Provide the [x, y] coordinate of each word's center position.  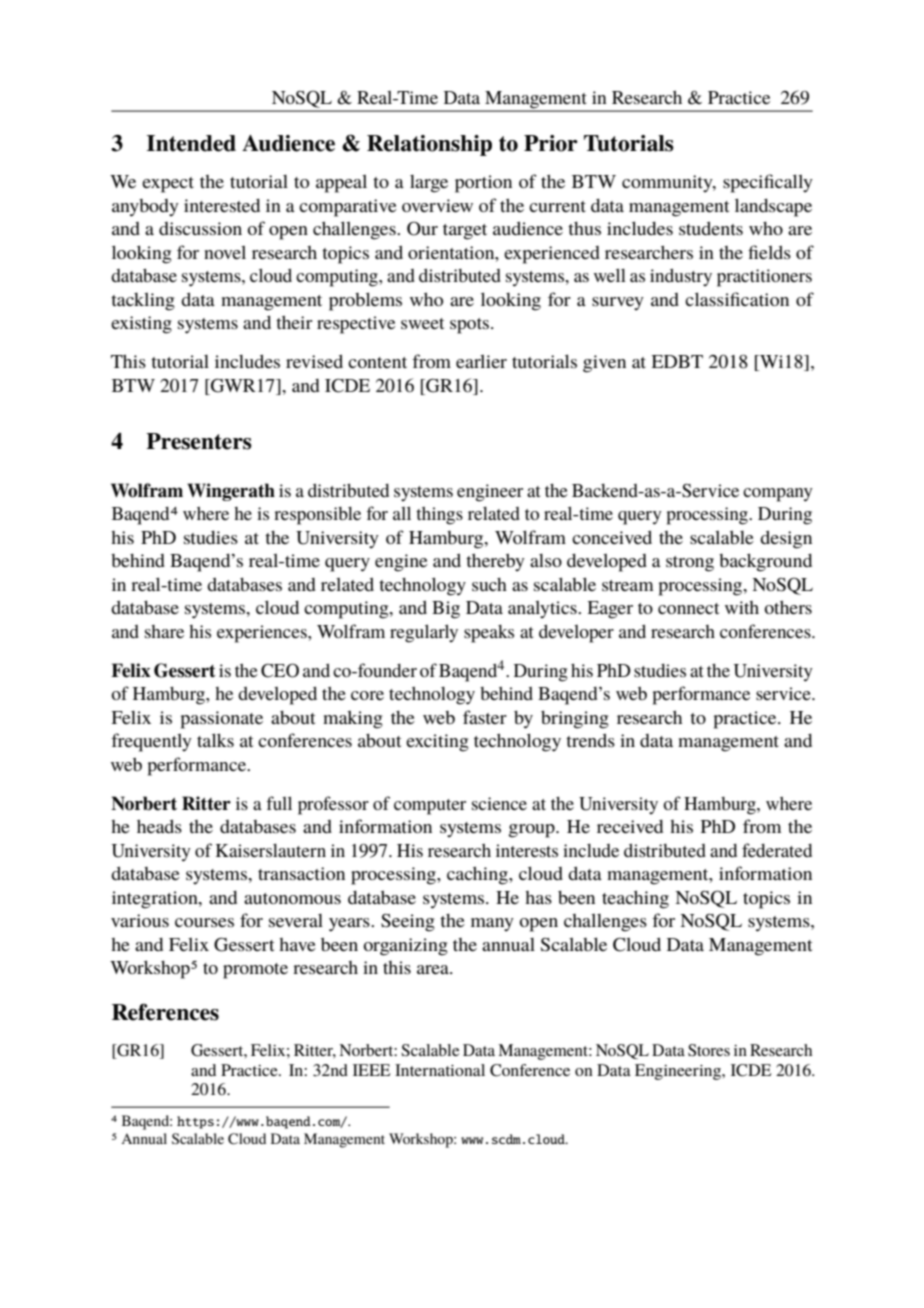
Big [446, 610]
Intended [191, 143]
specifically [768, 183]
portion [483, 184]
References [165, 1012]
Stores [709, 1050]
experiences [263, 634]
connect [688, 608]
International [440, 1070]
